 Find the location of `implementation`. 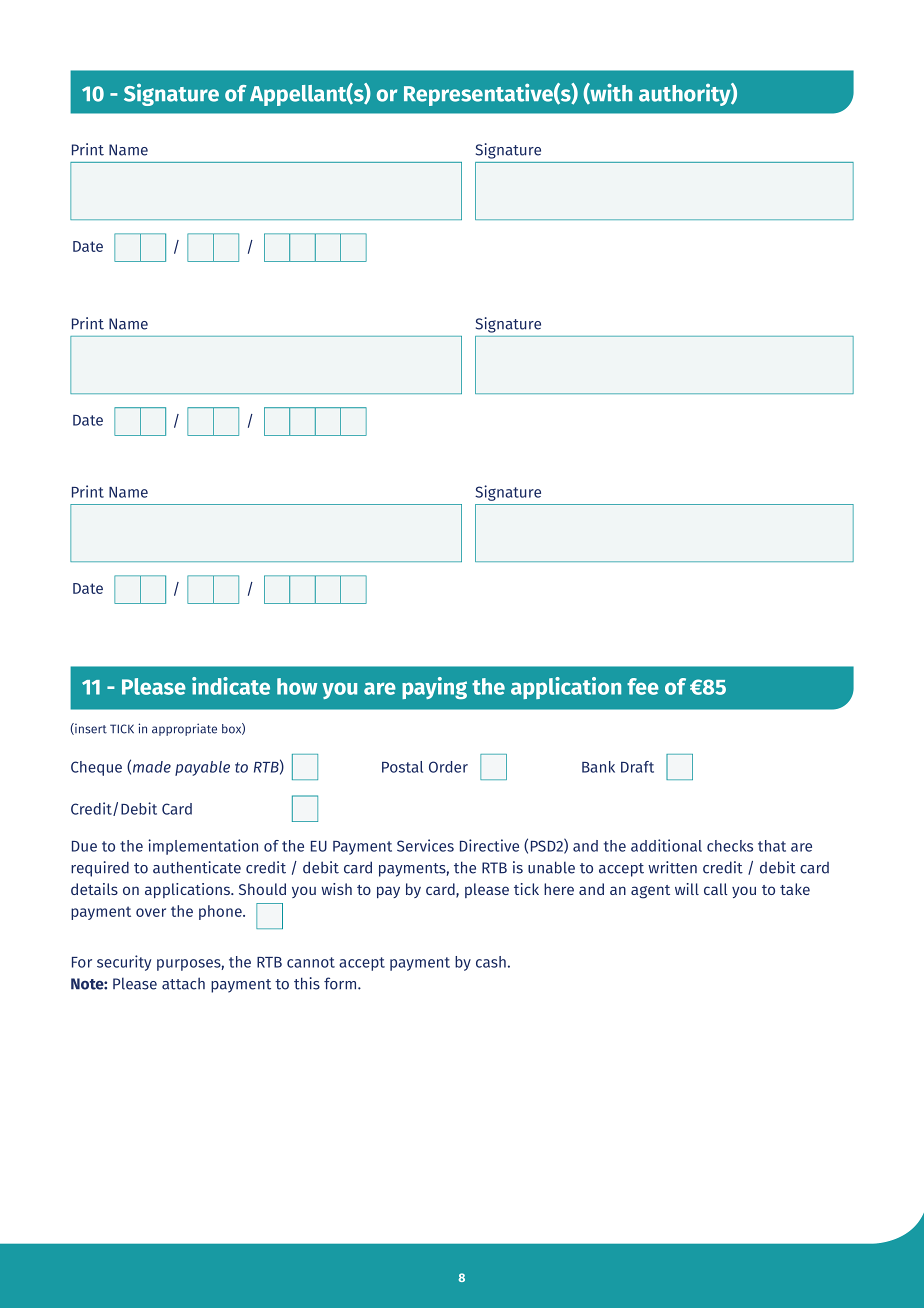

implementation is located at coordinates (203, 847).
